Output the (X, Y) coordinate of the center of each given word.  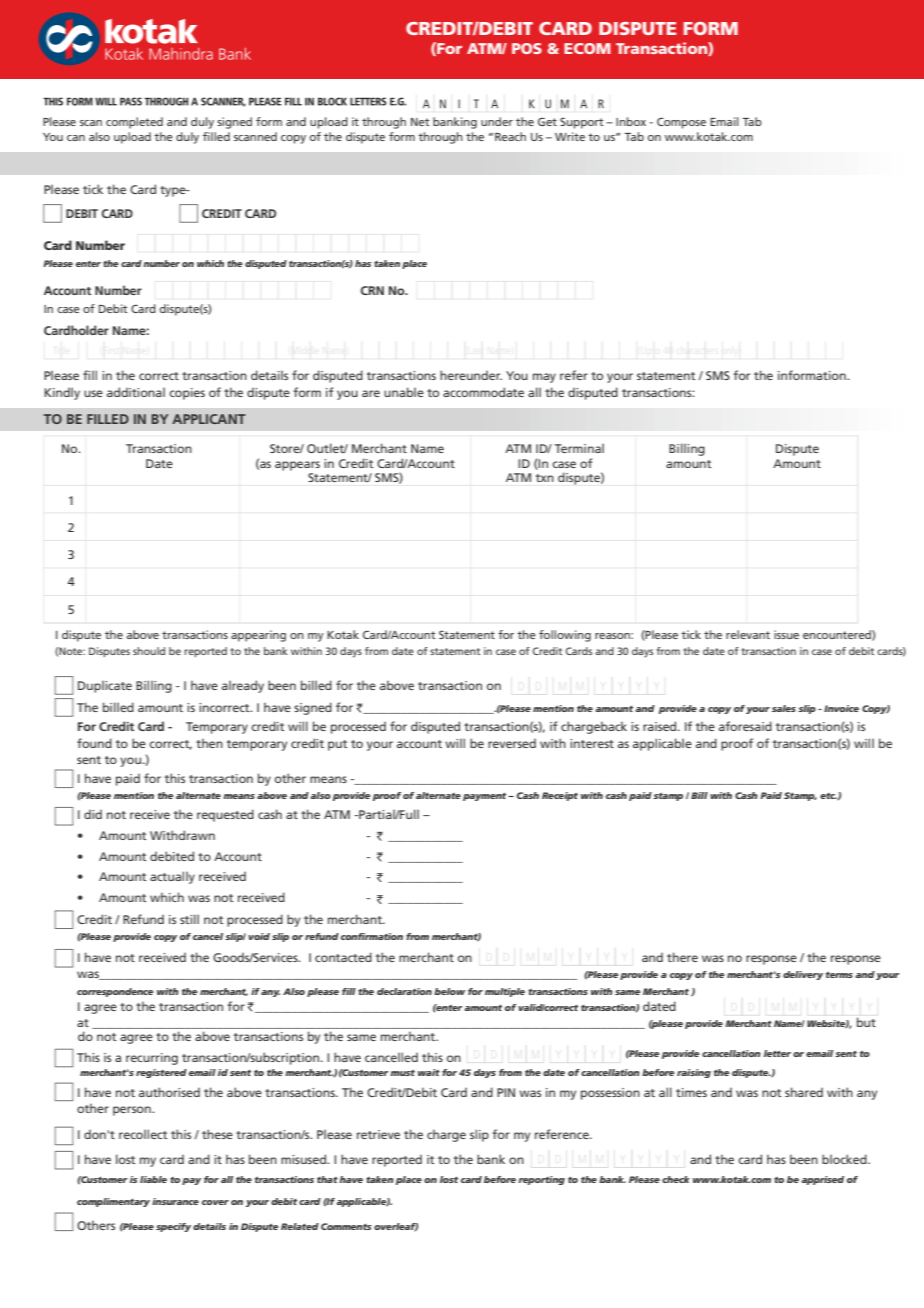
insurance (175, 1201)
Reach (510, 136)
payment (486, 797)
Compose (681, 123)
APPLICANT (209, 419)
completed (134, 123)
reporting (541, 1180)
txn (545, 478)
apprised (822, 1180)
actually (172, 877)
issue (786, 634)
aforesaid (745, 726)
